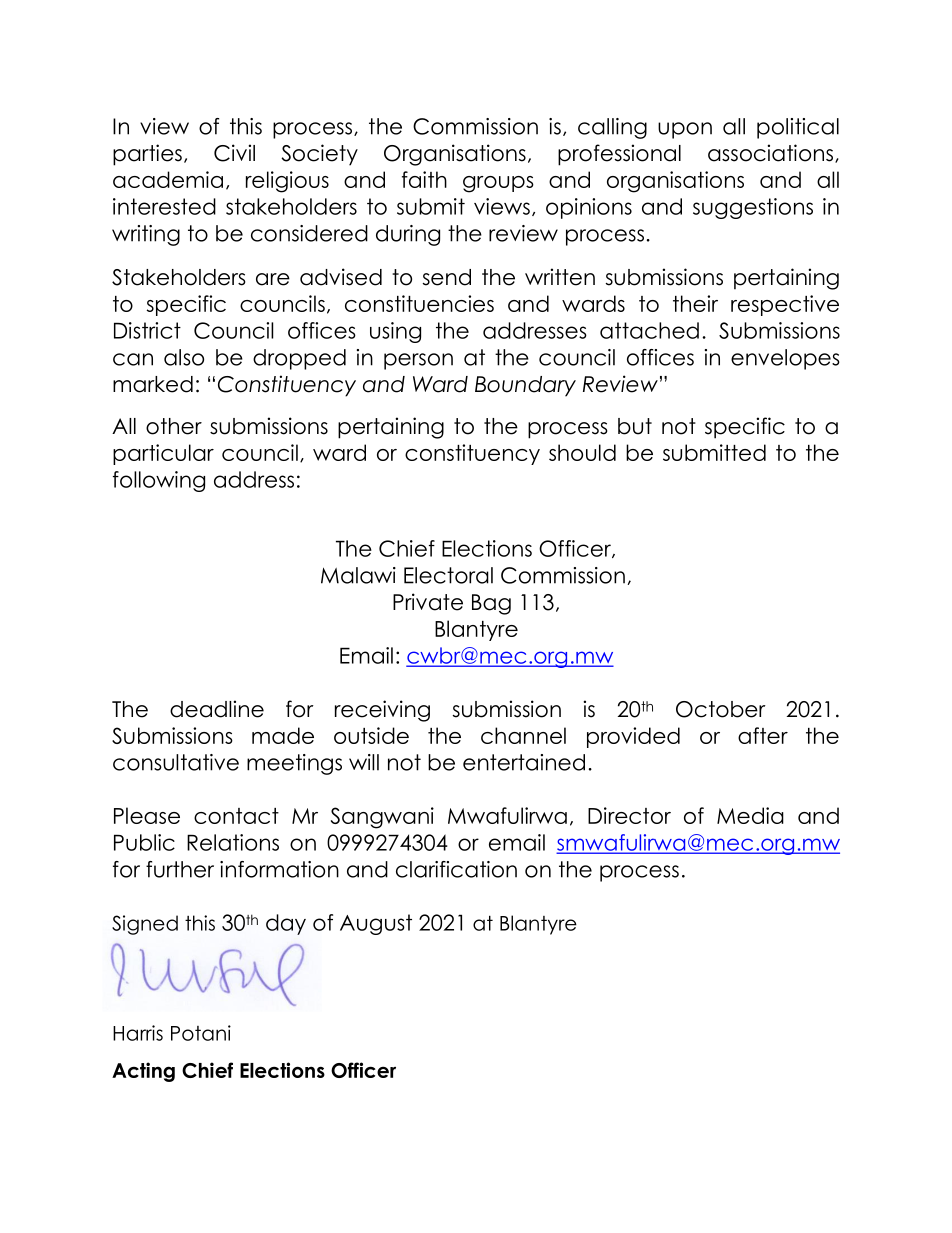  Describe the element at coordinates (448, 575) in the screenshot. I see `Electoral` at that location.
